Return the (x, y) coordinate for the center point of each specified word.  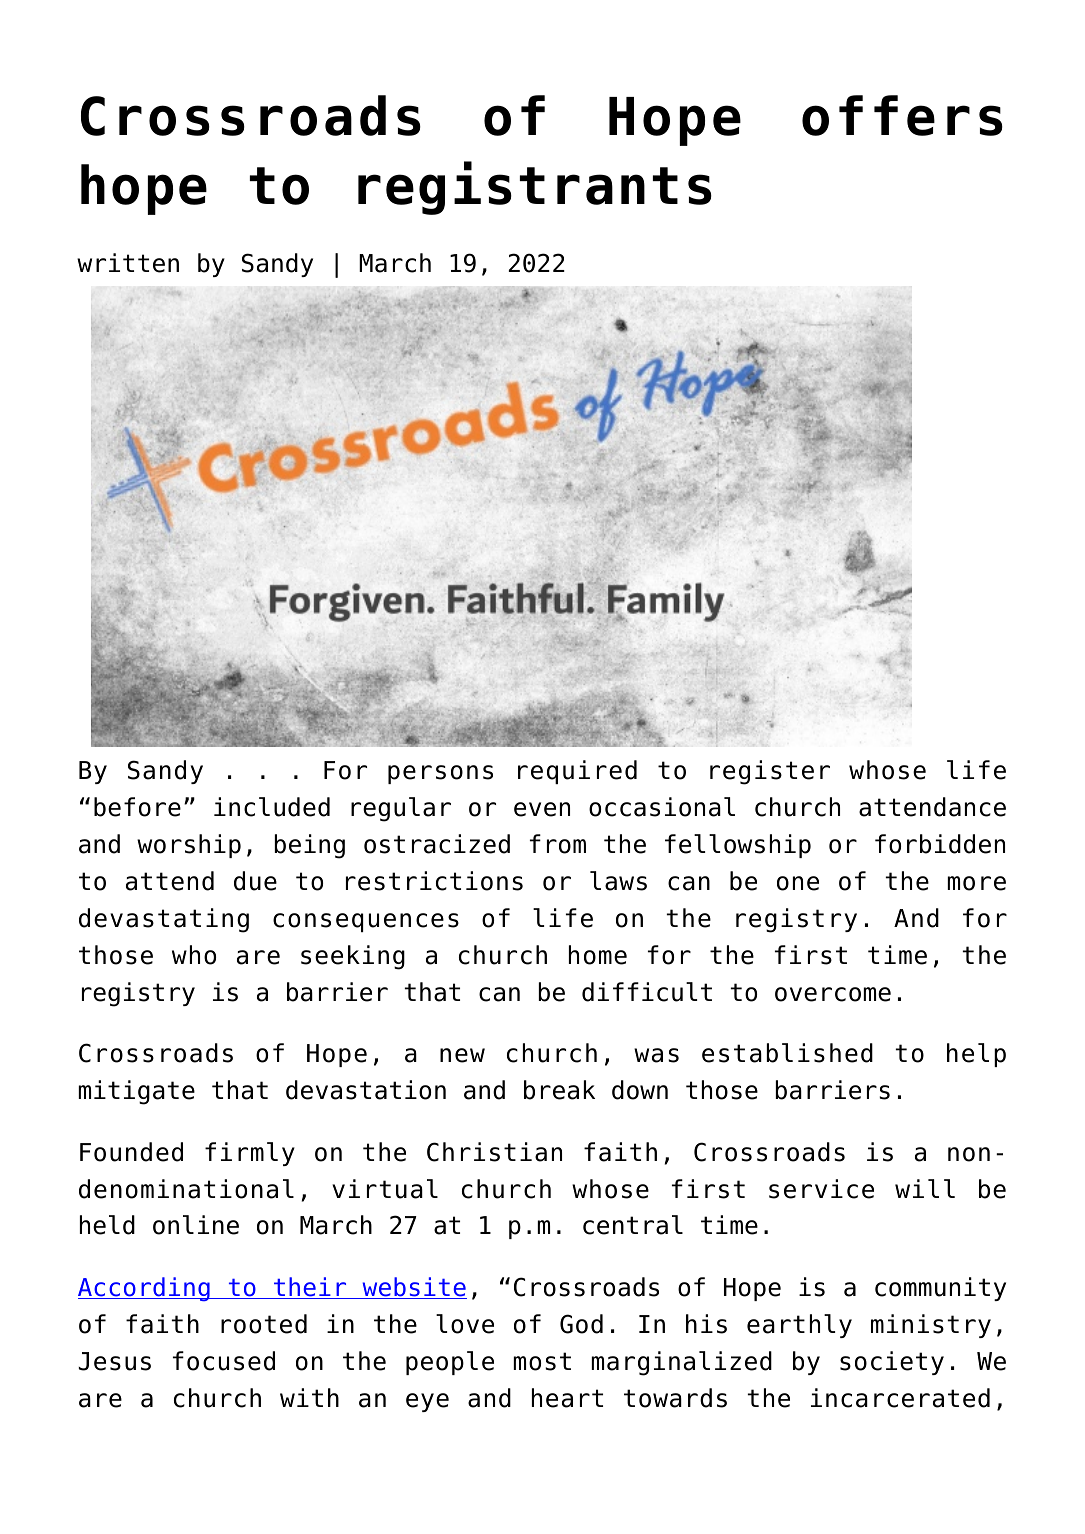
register (770, 772)
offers (902, 115)
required (577, 772)
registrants (535, 188)
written (128, 263)
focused (224, 1361)
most (542, 1361)
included (272, 807)
